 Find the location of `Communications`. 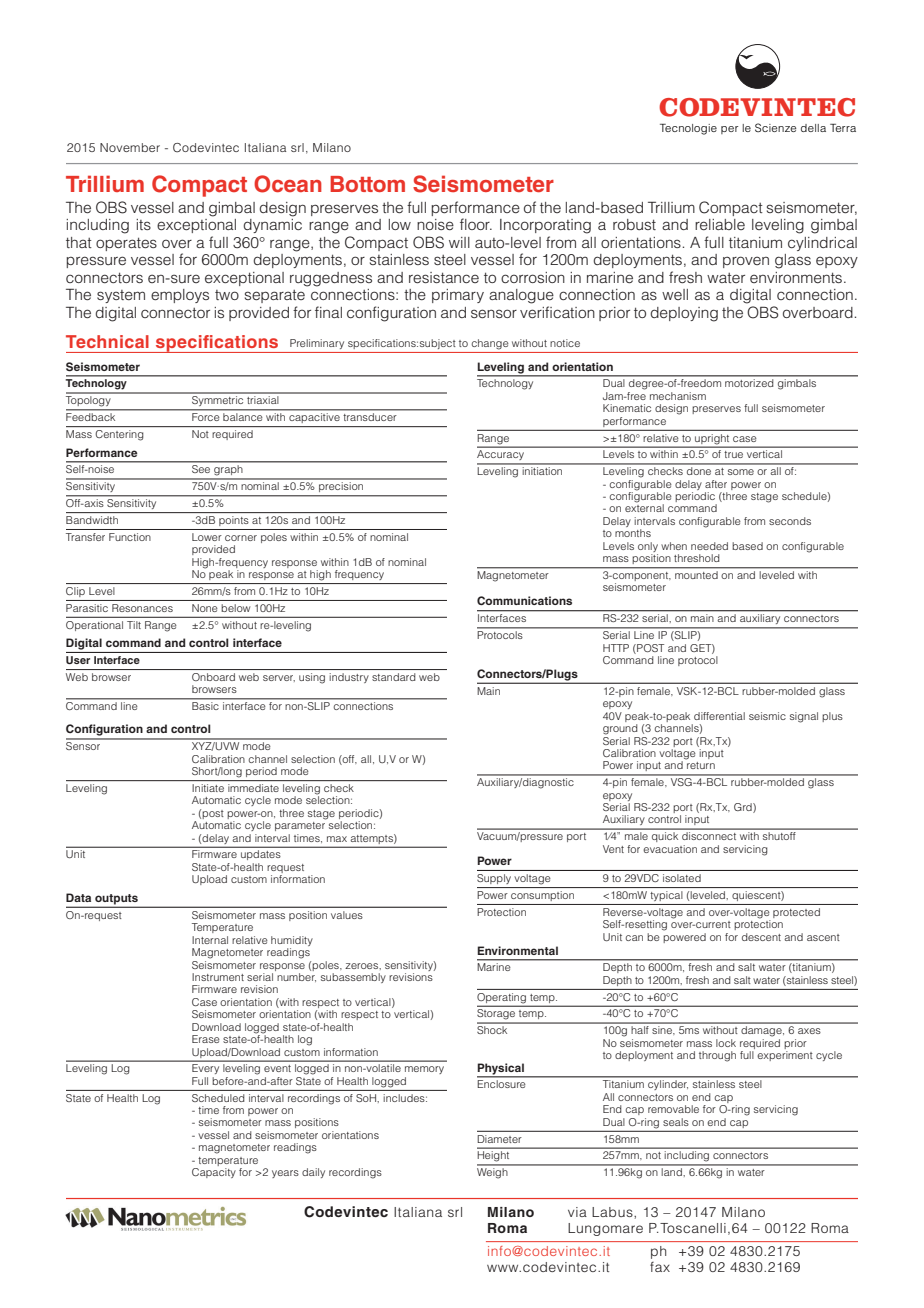

Communications is located at coordinates (524, 600).
